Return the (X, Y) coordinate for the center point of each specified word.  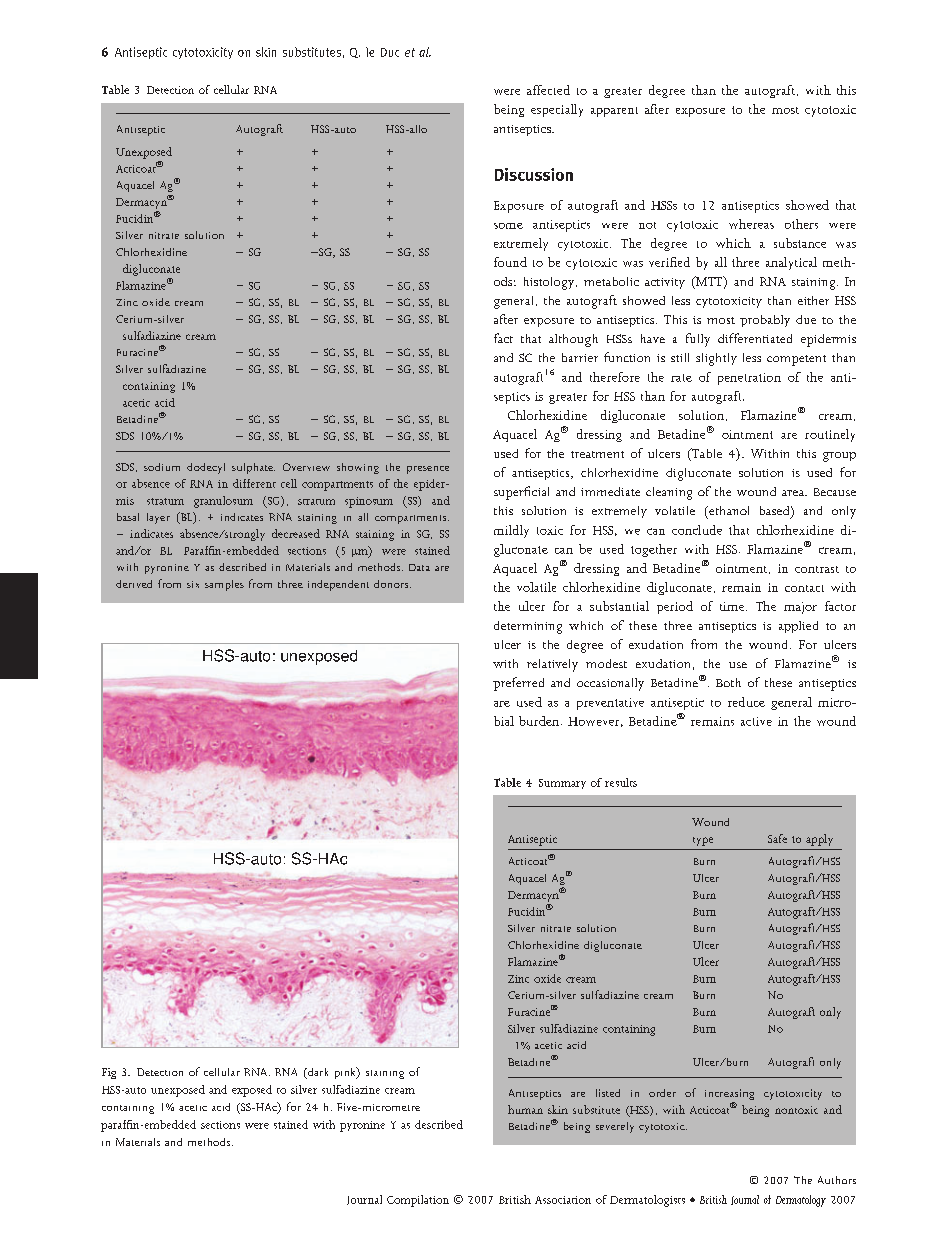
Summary (562, 784)
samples (224, 585)
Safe (777, 838)
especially (557, 110)
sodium (162, 467)
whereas (751, 224)
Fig (109, 1073)
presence (428, 470)
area (794, 493)
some (508, 226)
